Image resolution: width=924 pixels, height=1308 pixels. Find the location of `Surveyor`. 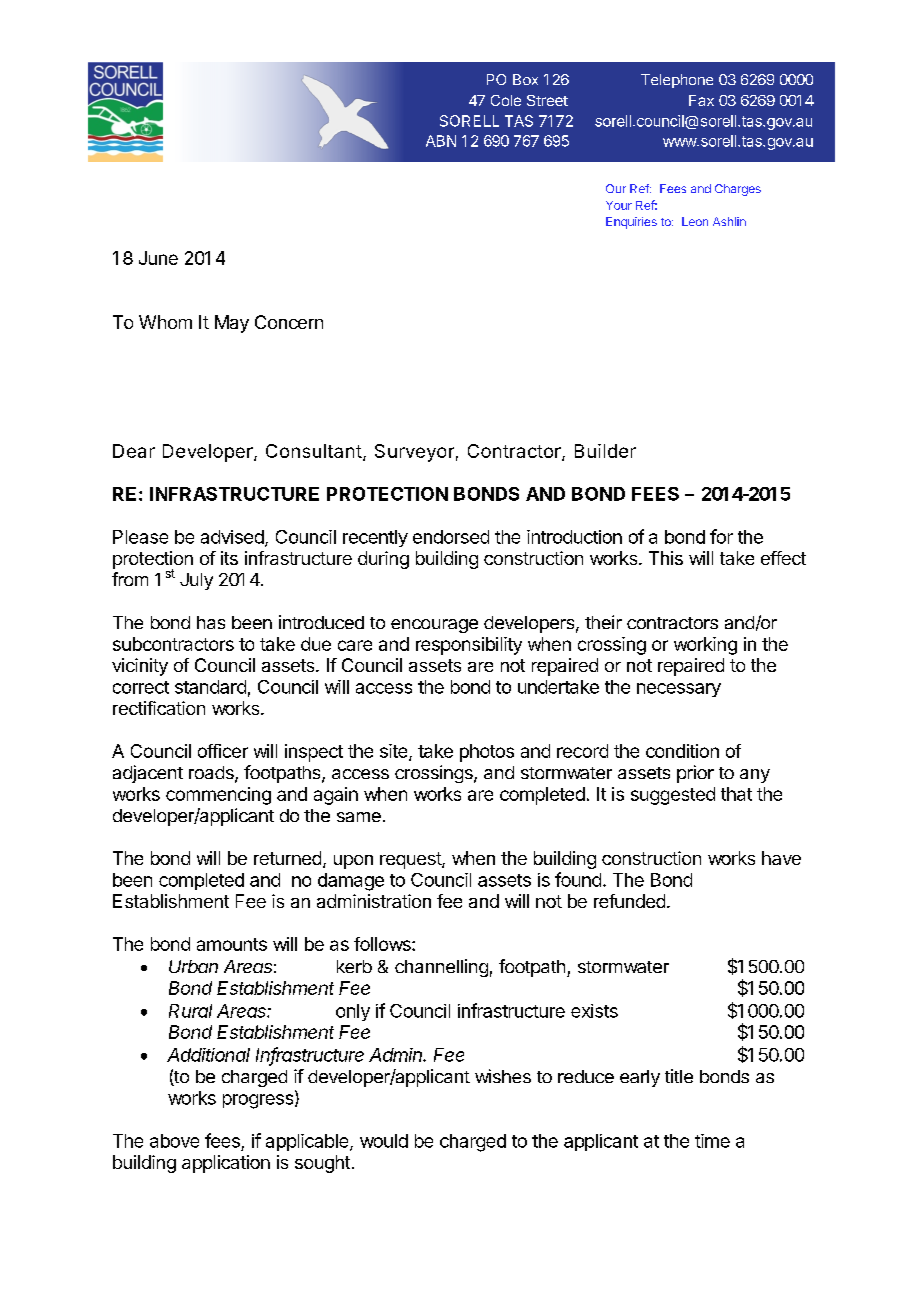

Surveyor is located at coordinates (414, 453).
